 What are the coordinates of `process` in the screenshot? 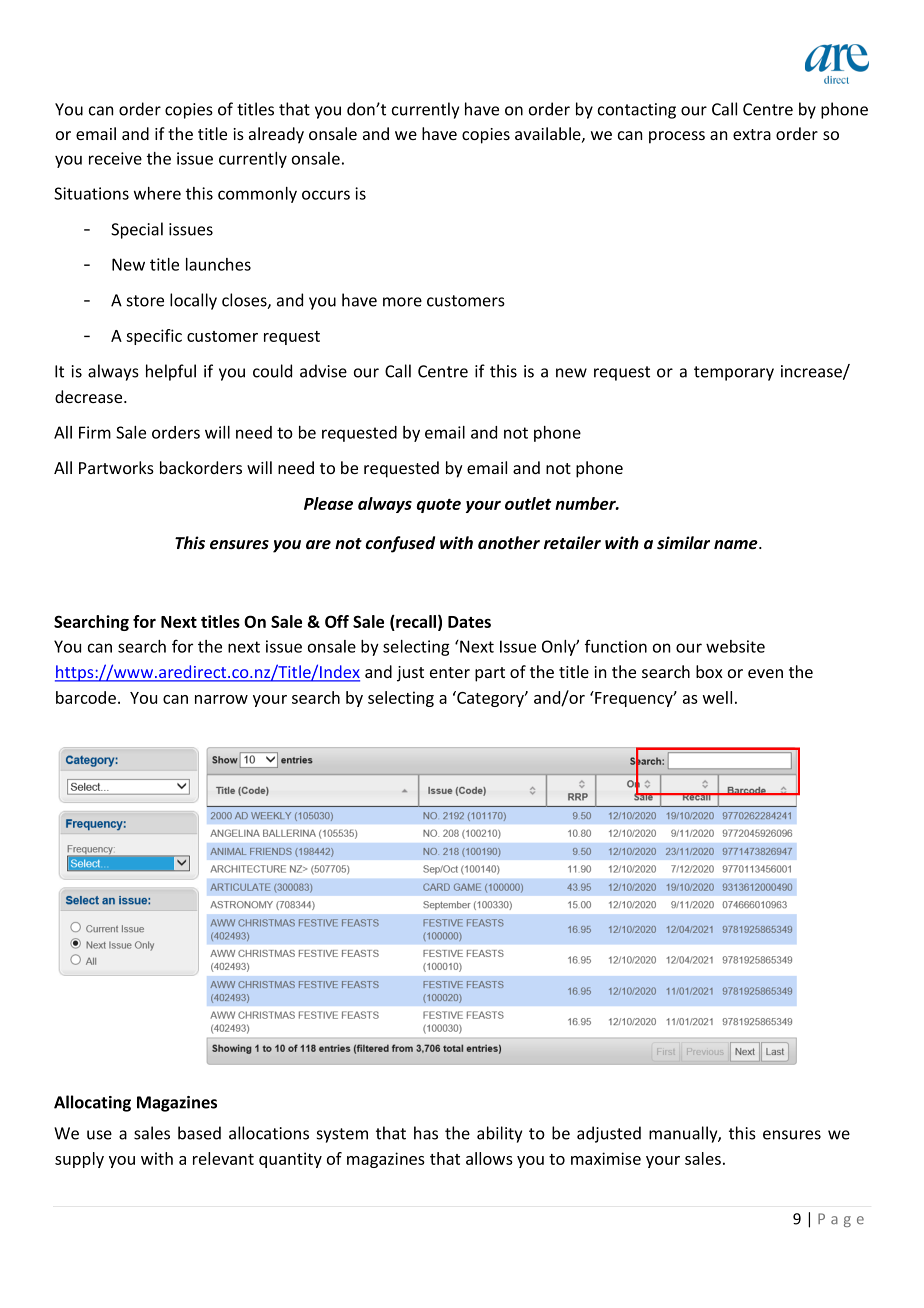 It's located at (677, 137).
